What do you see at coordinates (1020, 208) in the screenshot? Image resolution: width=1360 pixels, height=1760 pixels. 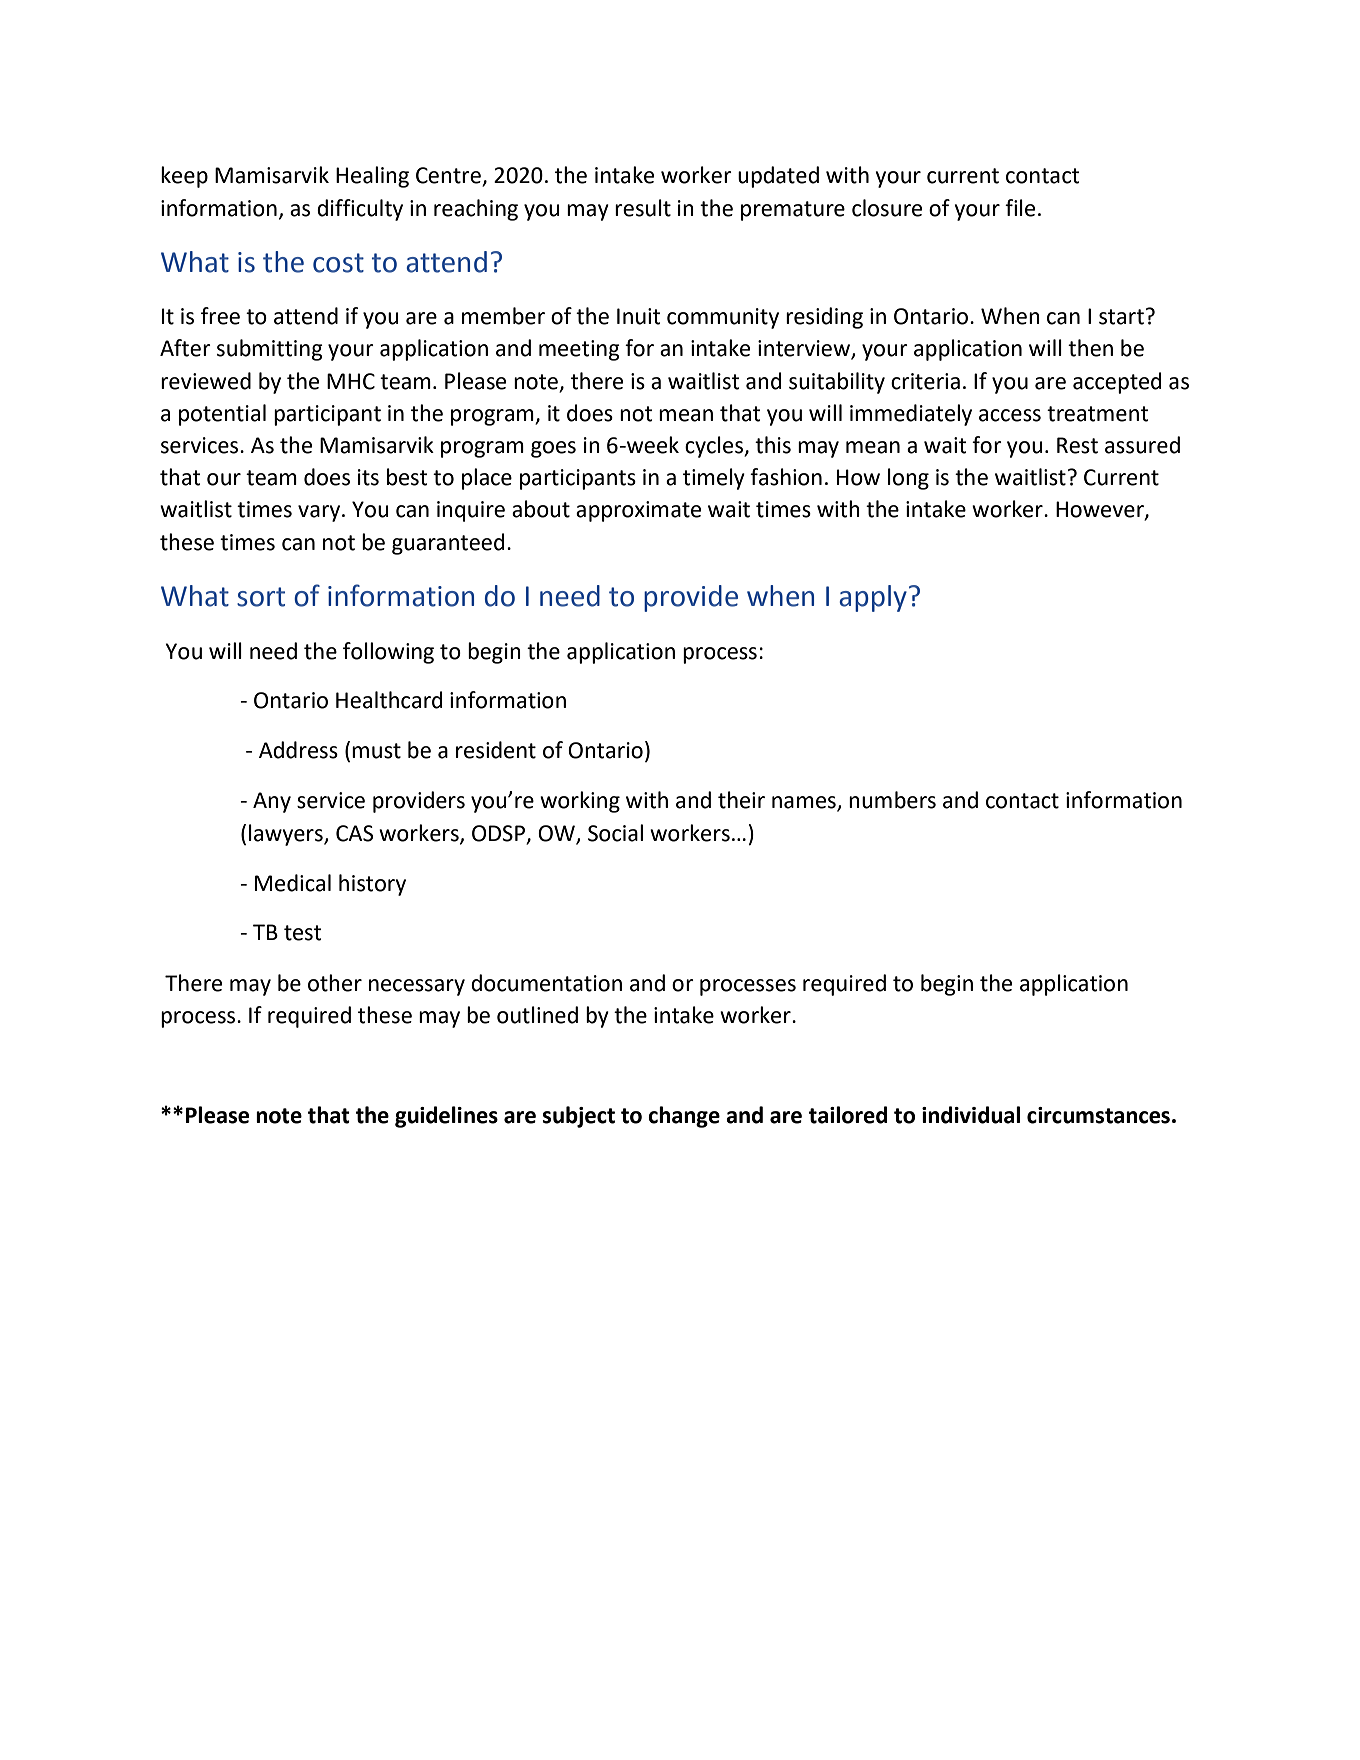 I see `file` at bounding box center [1020, 208].
